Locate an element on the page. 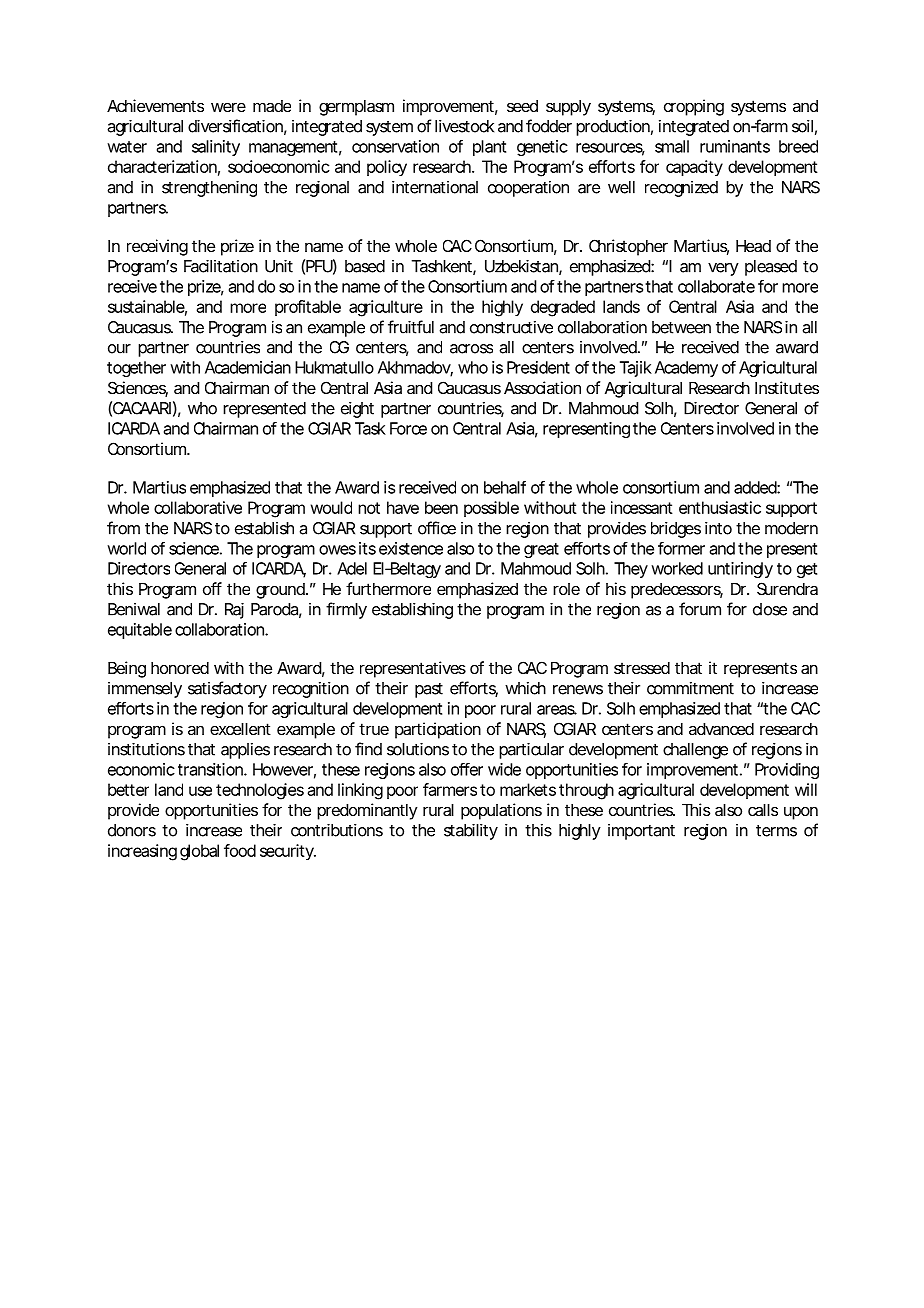 Image resolution: width=924 pixels, height=1308 pixels. very is located at coordinates (723, 269).
